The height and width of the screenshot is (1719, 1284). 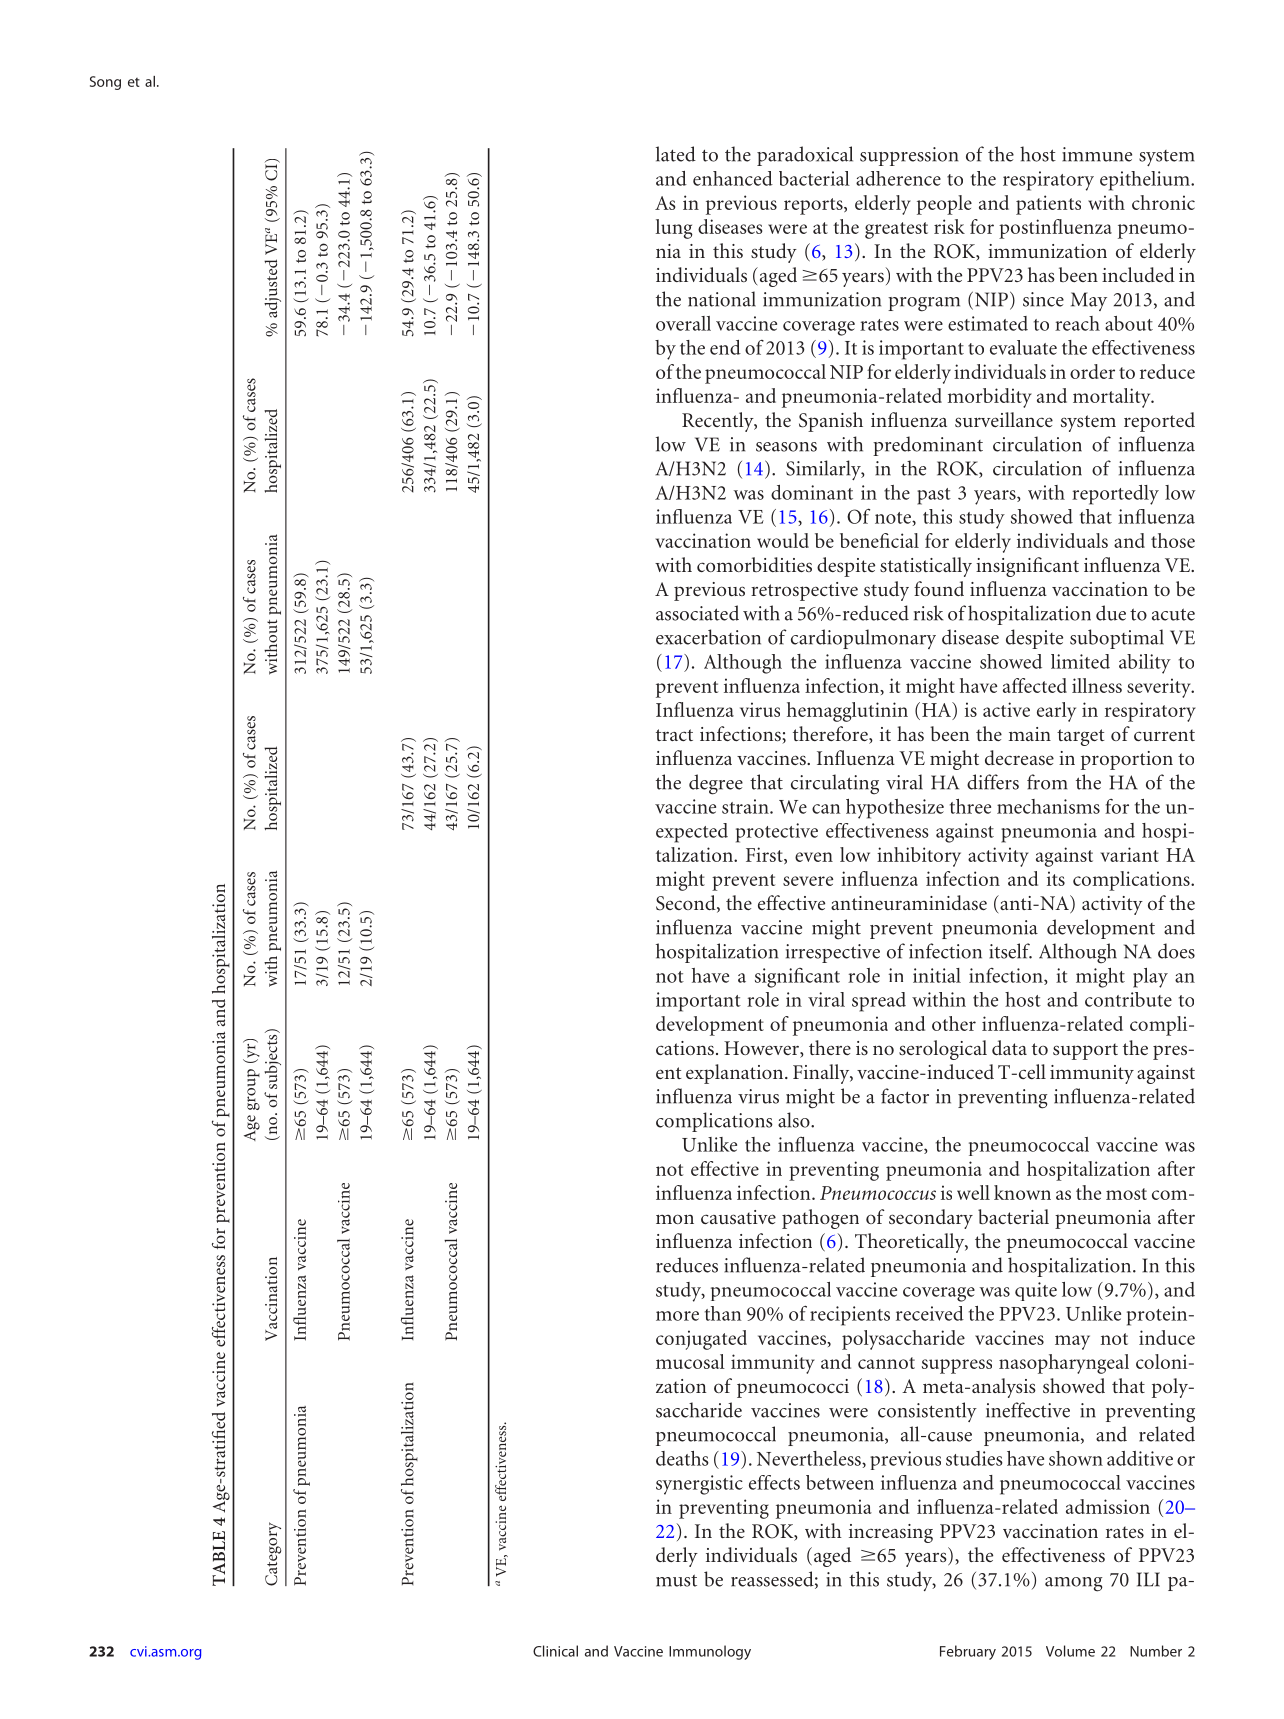 What do you see at coordinates (105, 83) in the screenshot?
I see `Song` at bounding box center [105, 83].
